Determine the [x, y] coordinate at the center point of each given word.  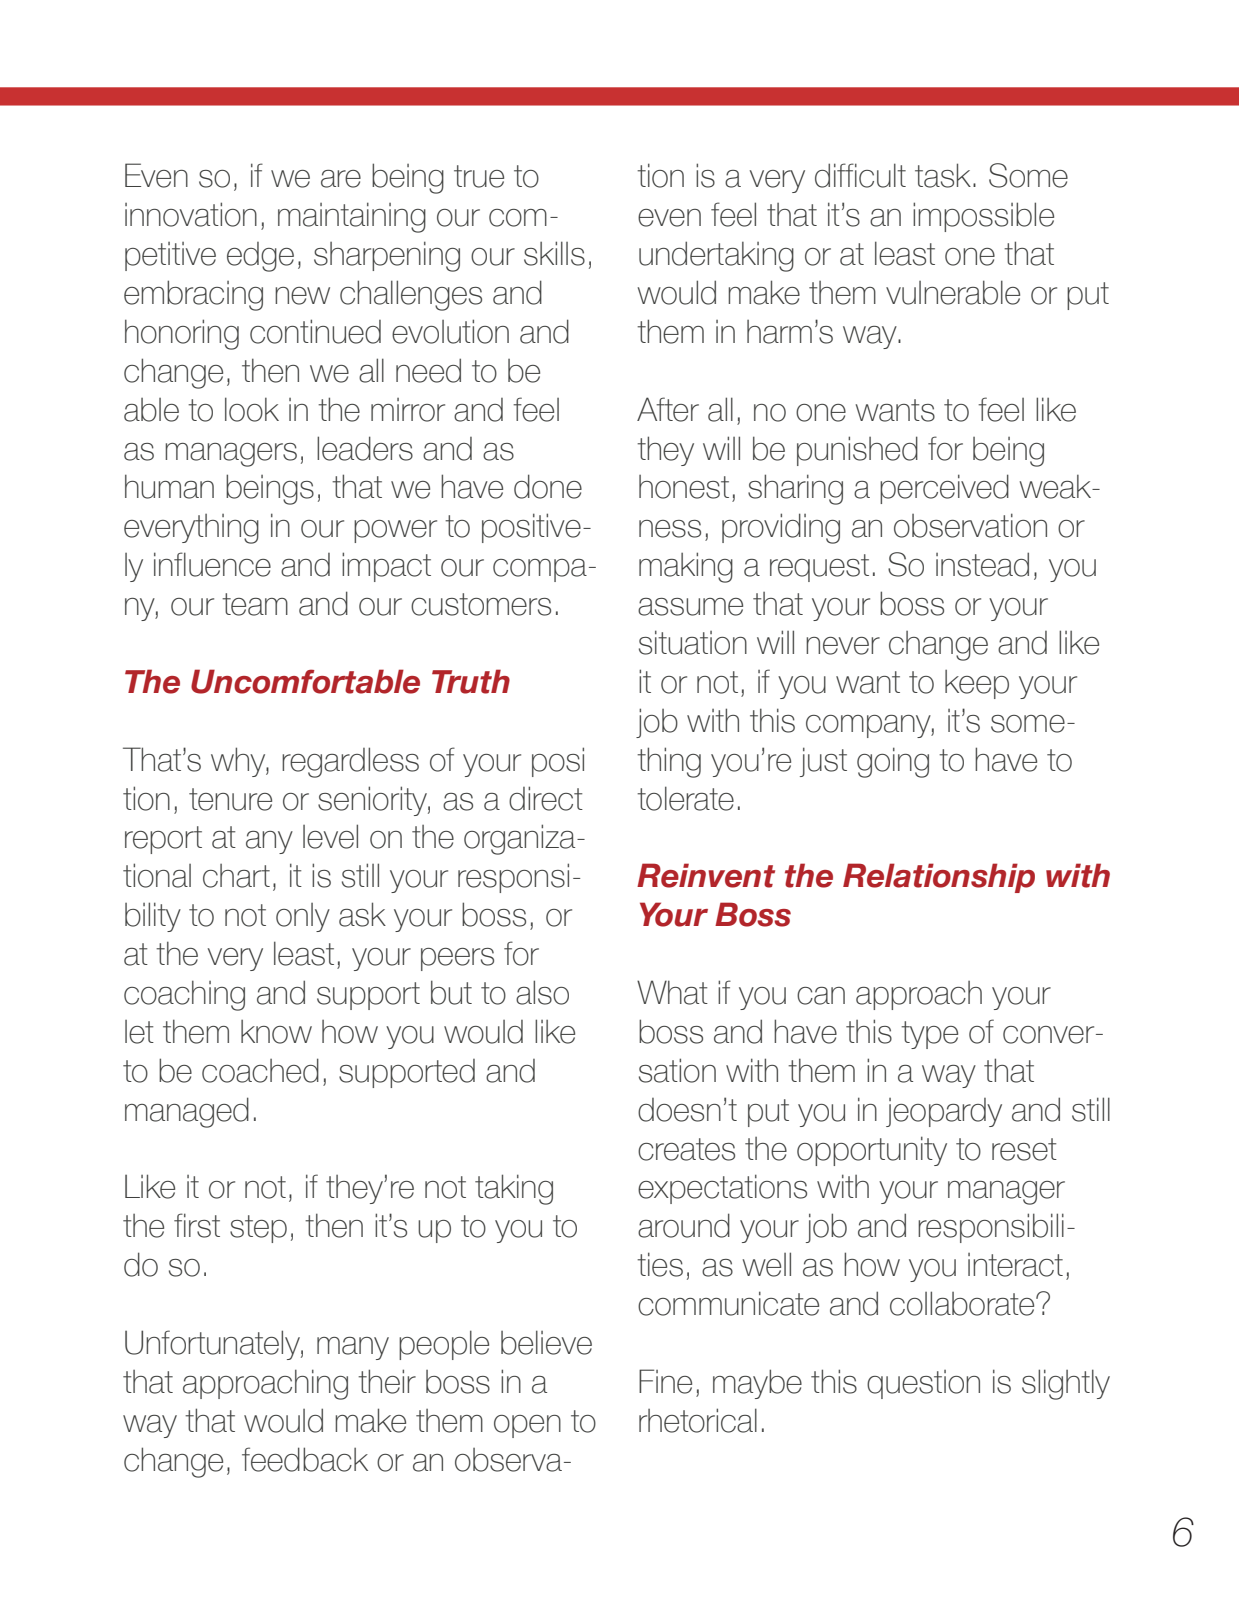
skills [554, 253]
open [527, 1426]
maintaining [352, 217]
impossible [983, 217]
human [169, 486]
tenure [230, 799]
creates [686, 1149]
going [893, 762]
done [548, 486]
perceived [944, 489]
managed [187, 1112]
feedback [305, 1459]
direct [546, 798]
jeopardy [944, 1112]
